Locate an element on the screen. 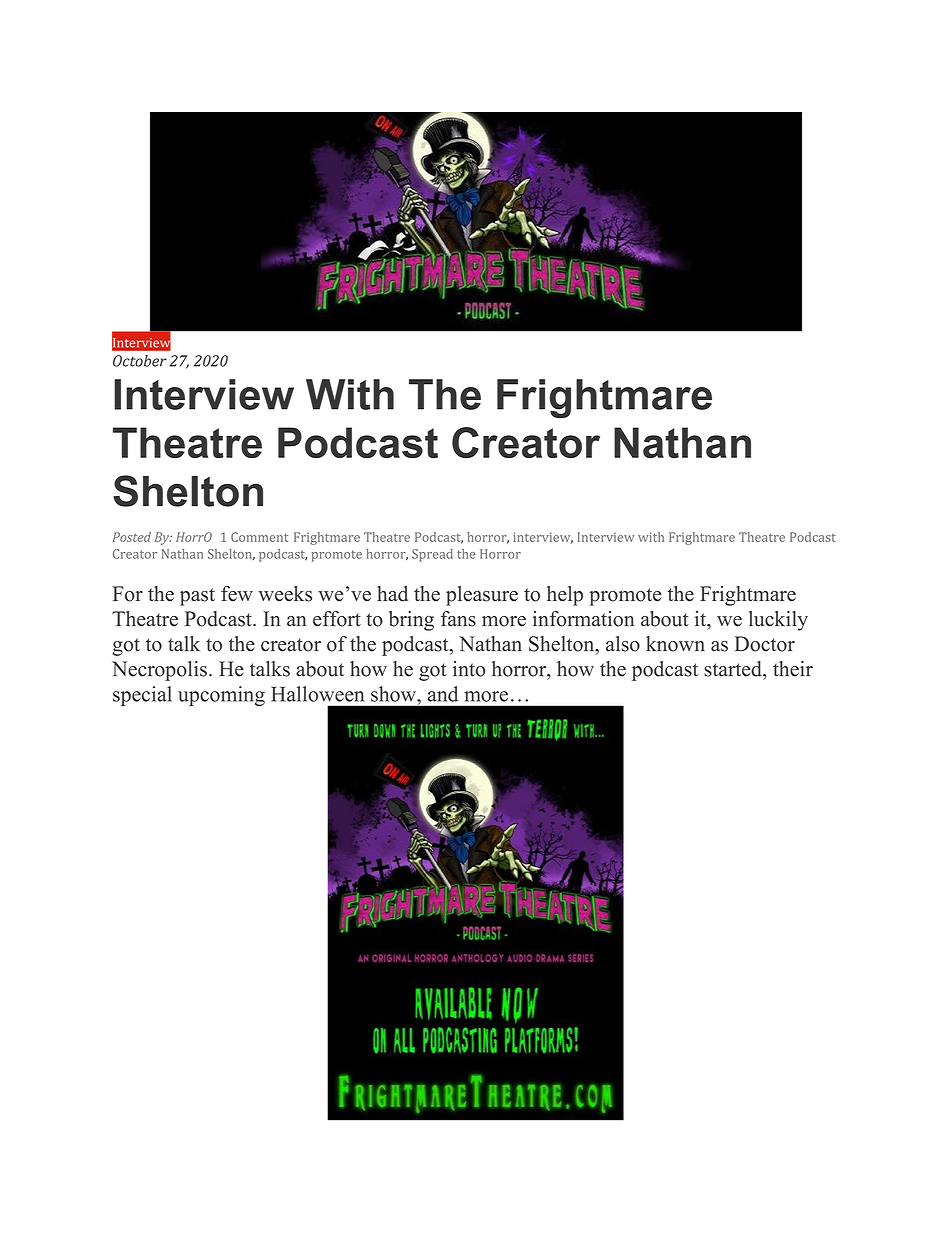  past is located at coordinates (197, 597).
